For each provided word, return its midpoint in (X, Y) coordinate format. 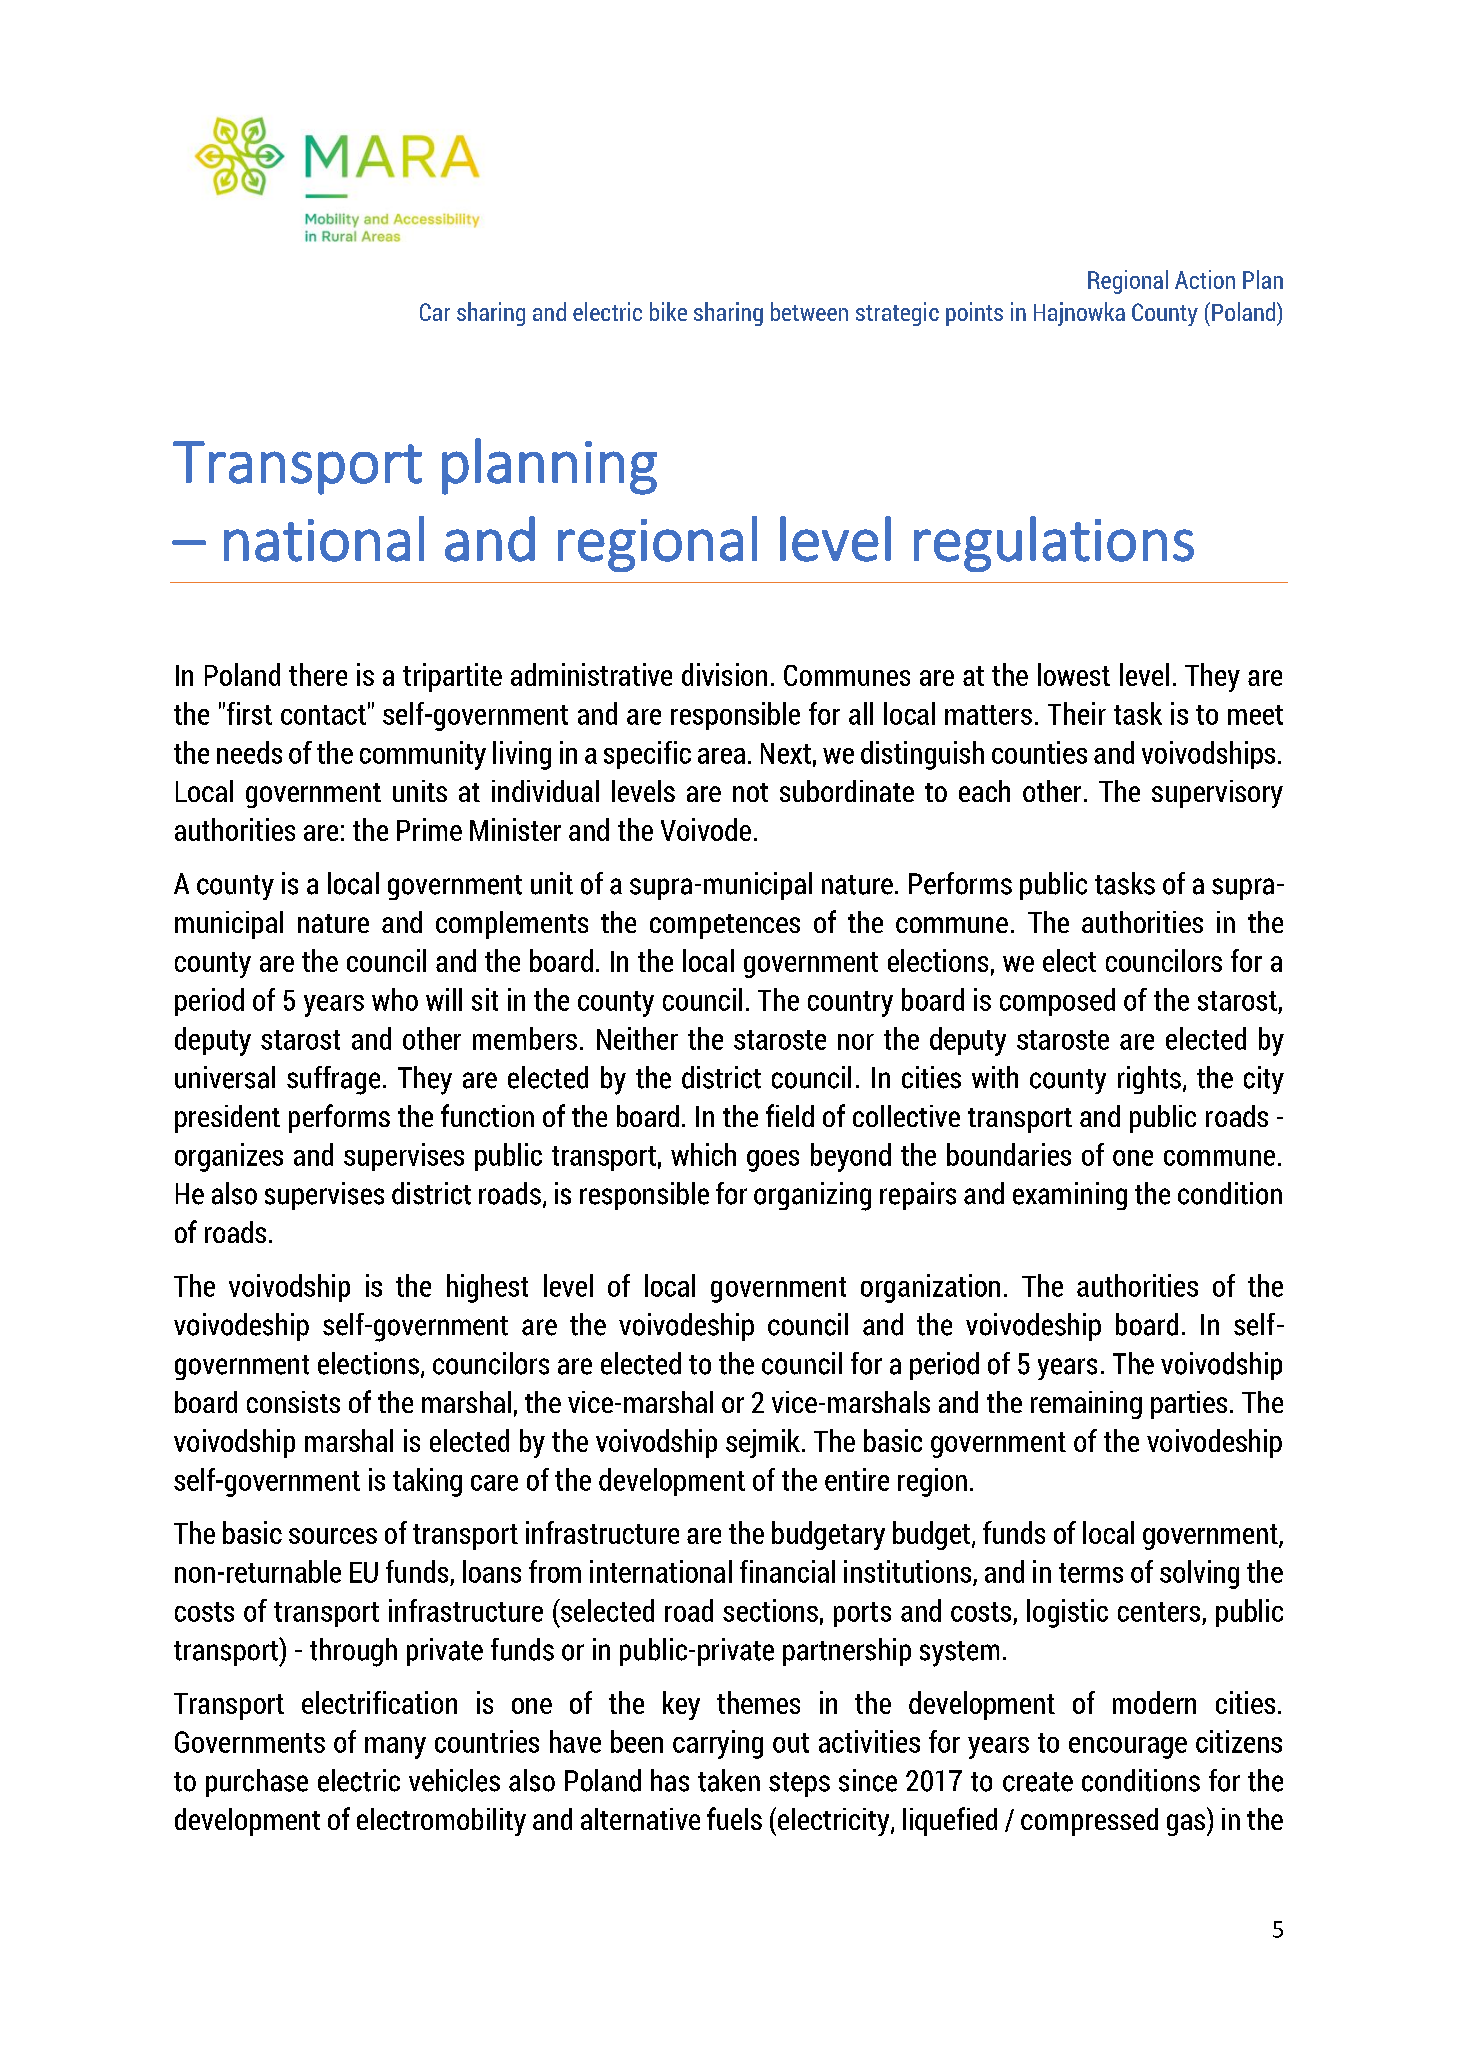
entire (857, 1479)
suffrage (333, 1080)
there (318, 674)
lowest (1074, 674)
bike (668, 311)
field (790, 1115)
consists (293, 1402)
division (724, 674)
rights (1149, 1080)
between (809, 311)
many (395, 1748)
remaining (1086, 1405)
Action (1205, 279)
